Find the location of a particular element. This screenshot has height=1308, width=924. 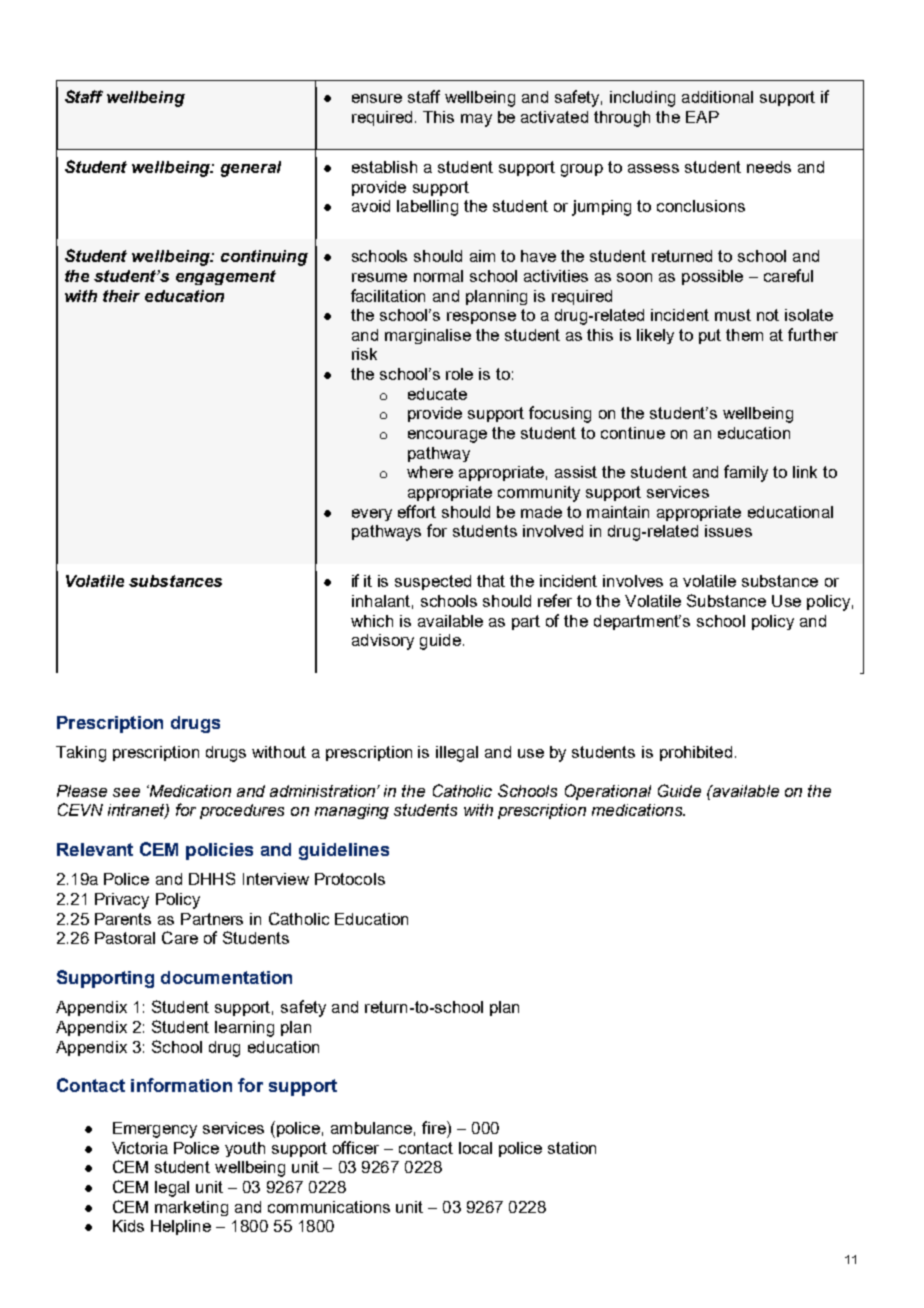

general is located at coordinates (251, 169).
